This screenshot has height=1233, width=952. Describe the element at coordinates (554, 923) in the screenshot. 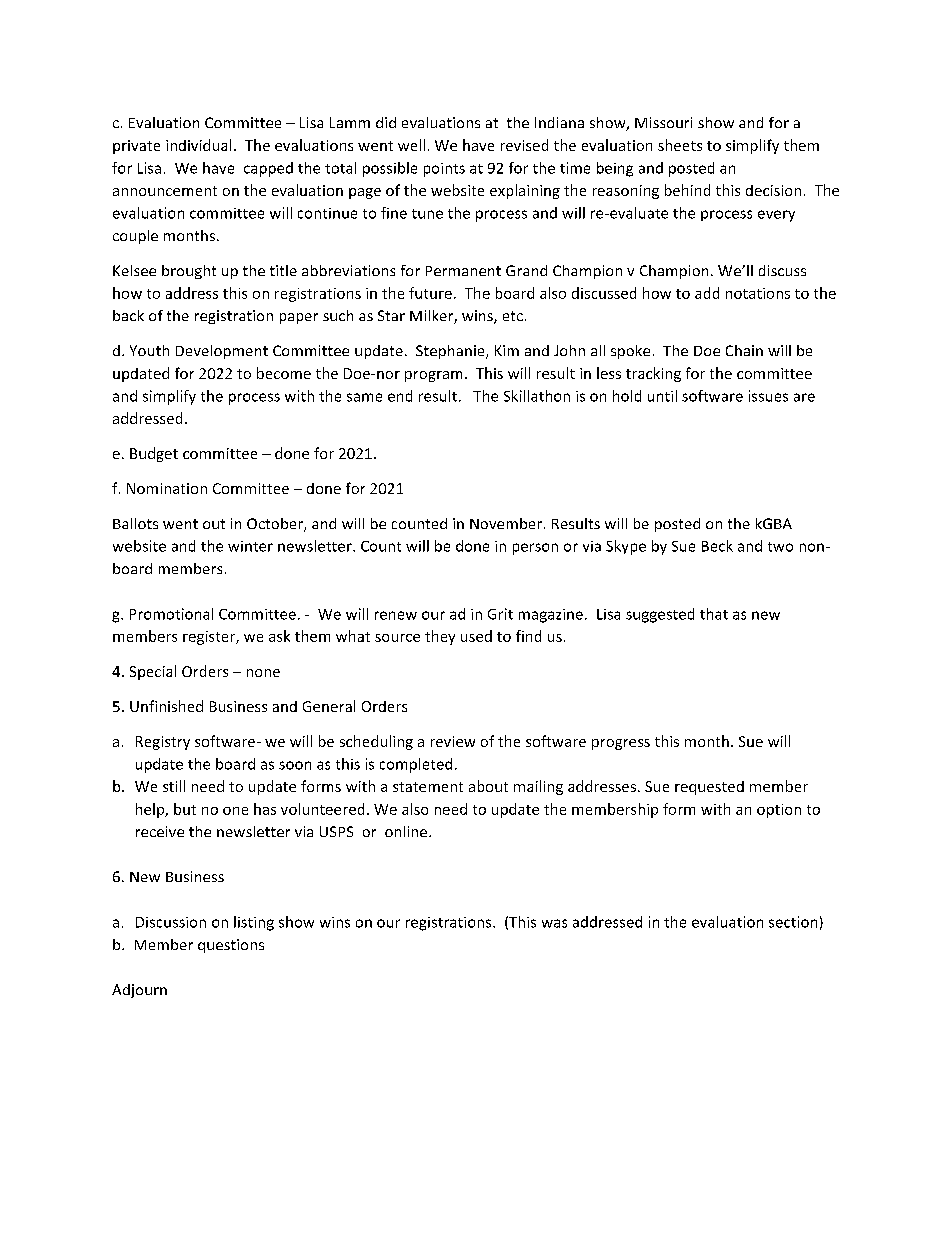

I see `was` at that location.
